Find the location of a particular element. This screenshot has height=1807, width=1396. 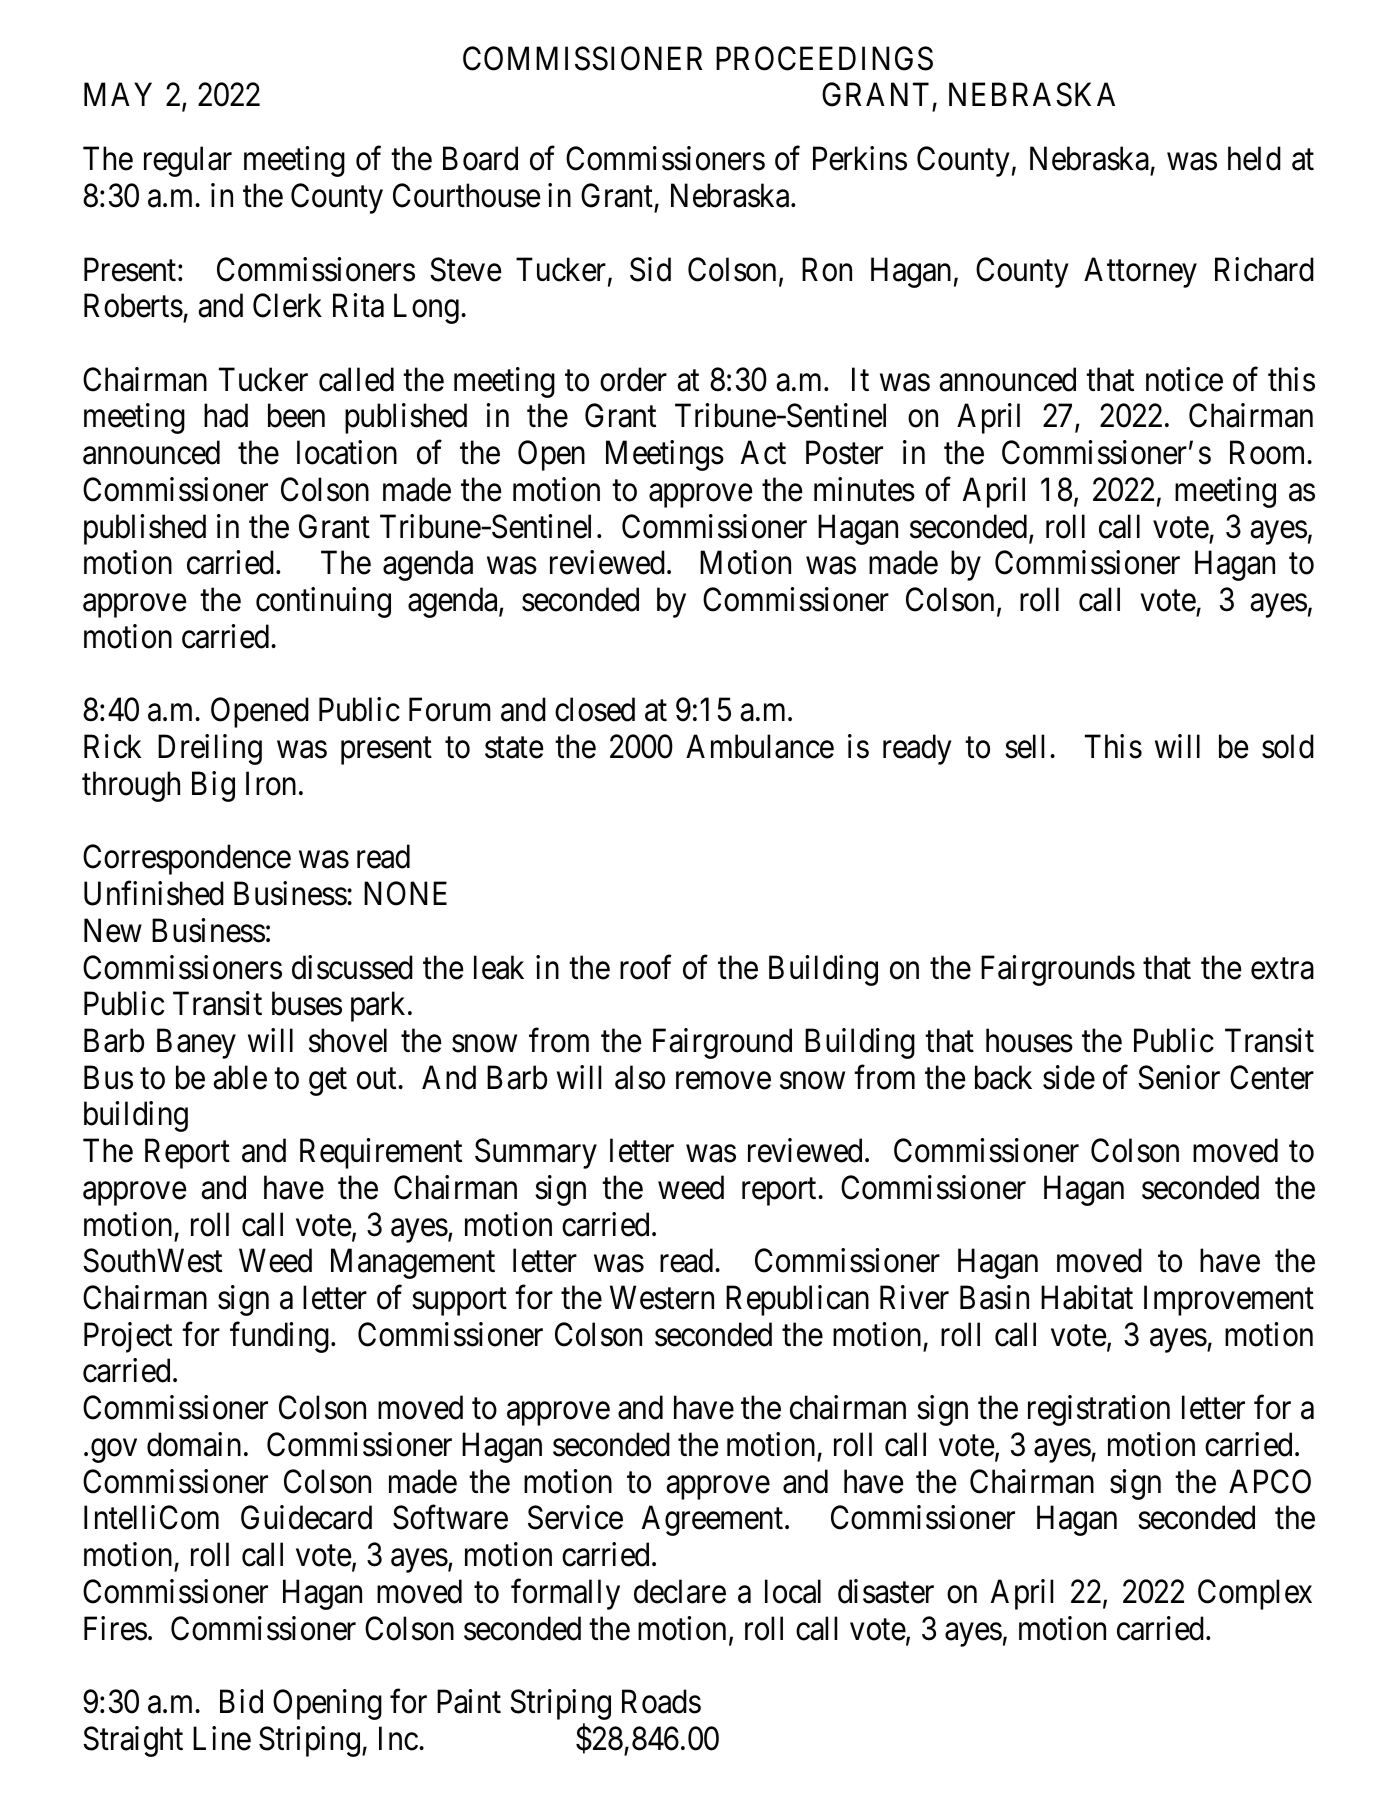

held is located at coordinates (1254, 158).
